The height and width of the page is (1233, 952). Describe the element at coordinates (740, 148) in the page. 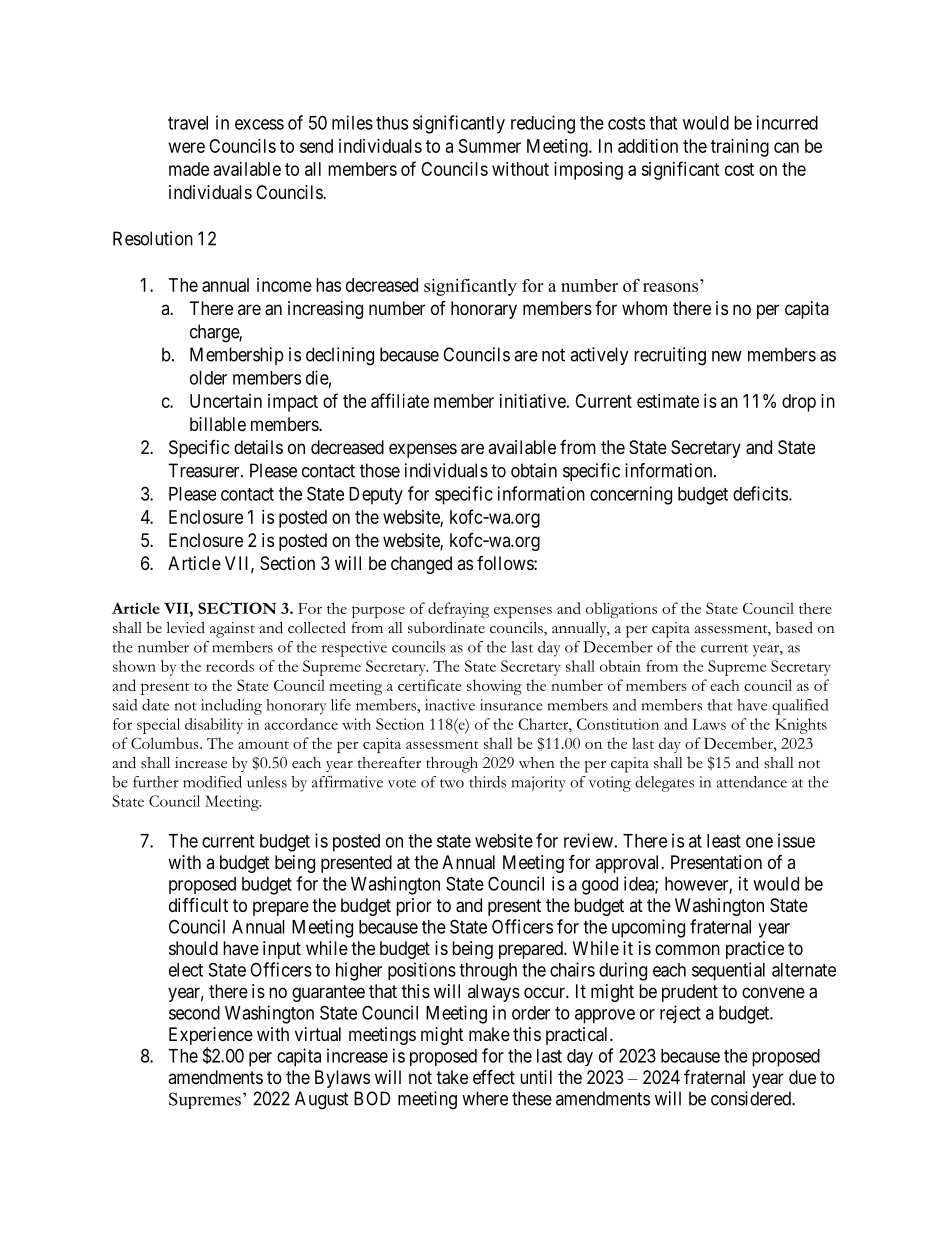

I see `training` at that location.
